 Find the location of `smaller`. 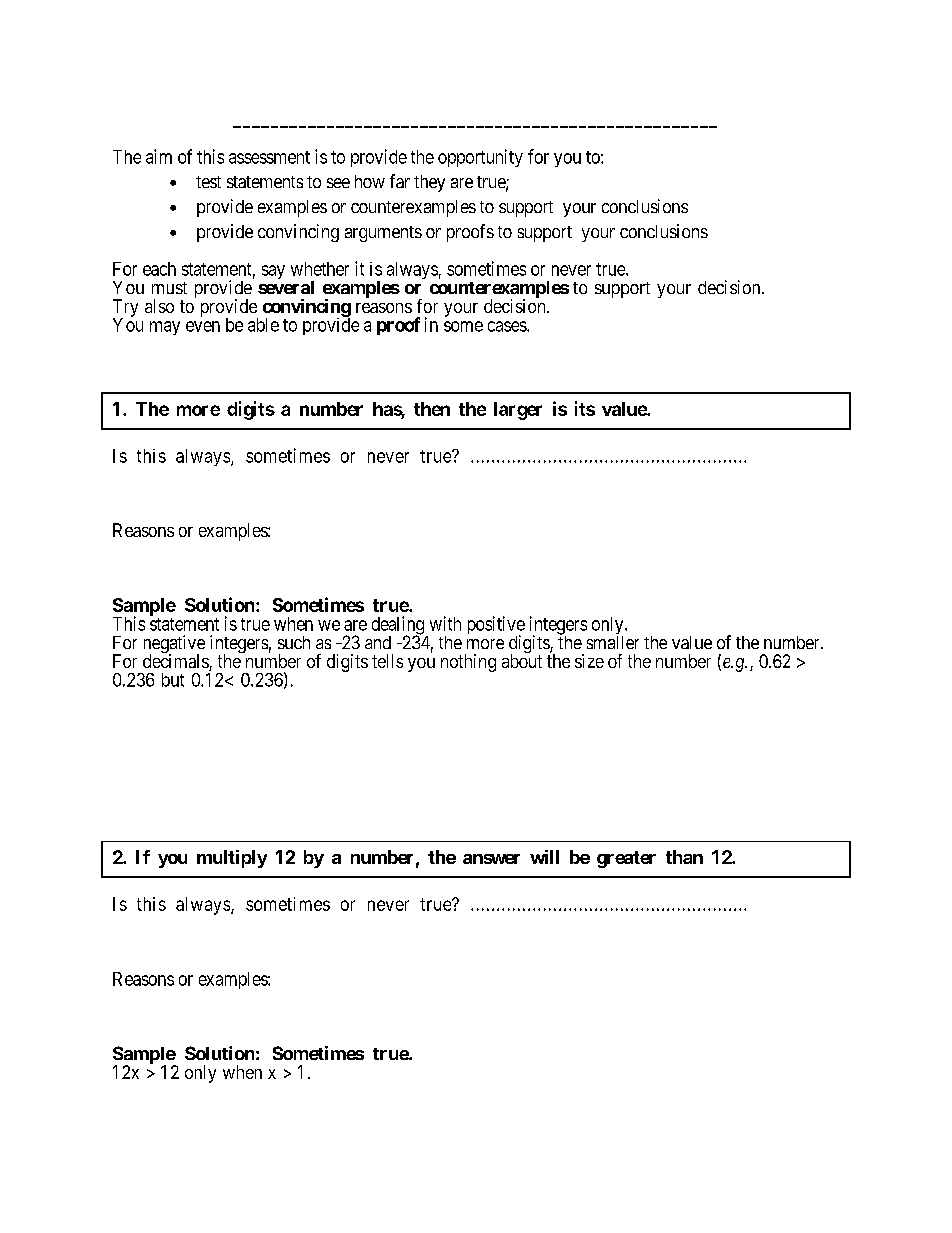

smaller is located at coordinates (613, 642).
